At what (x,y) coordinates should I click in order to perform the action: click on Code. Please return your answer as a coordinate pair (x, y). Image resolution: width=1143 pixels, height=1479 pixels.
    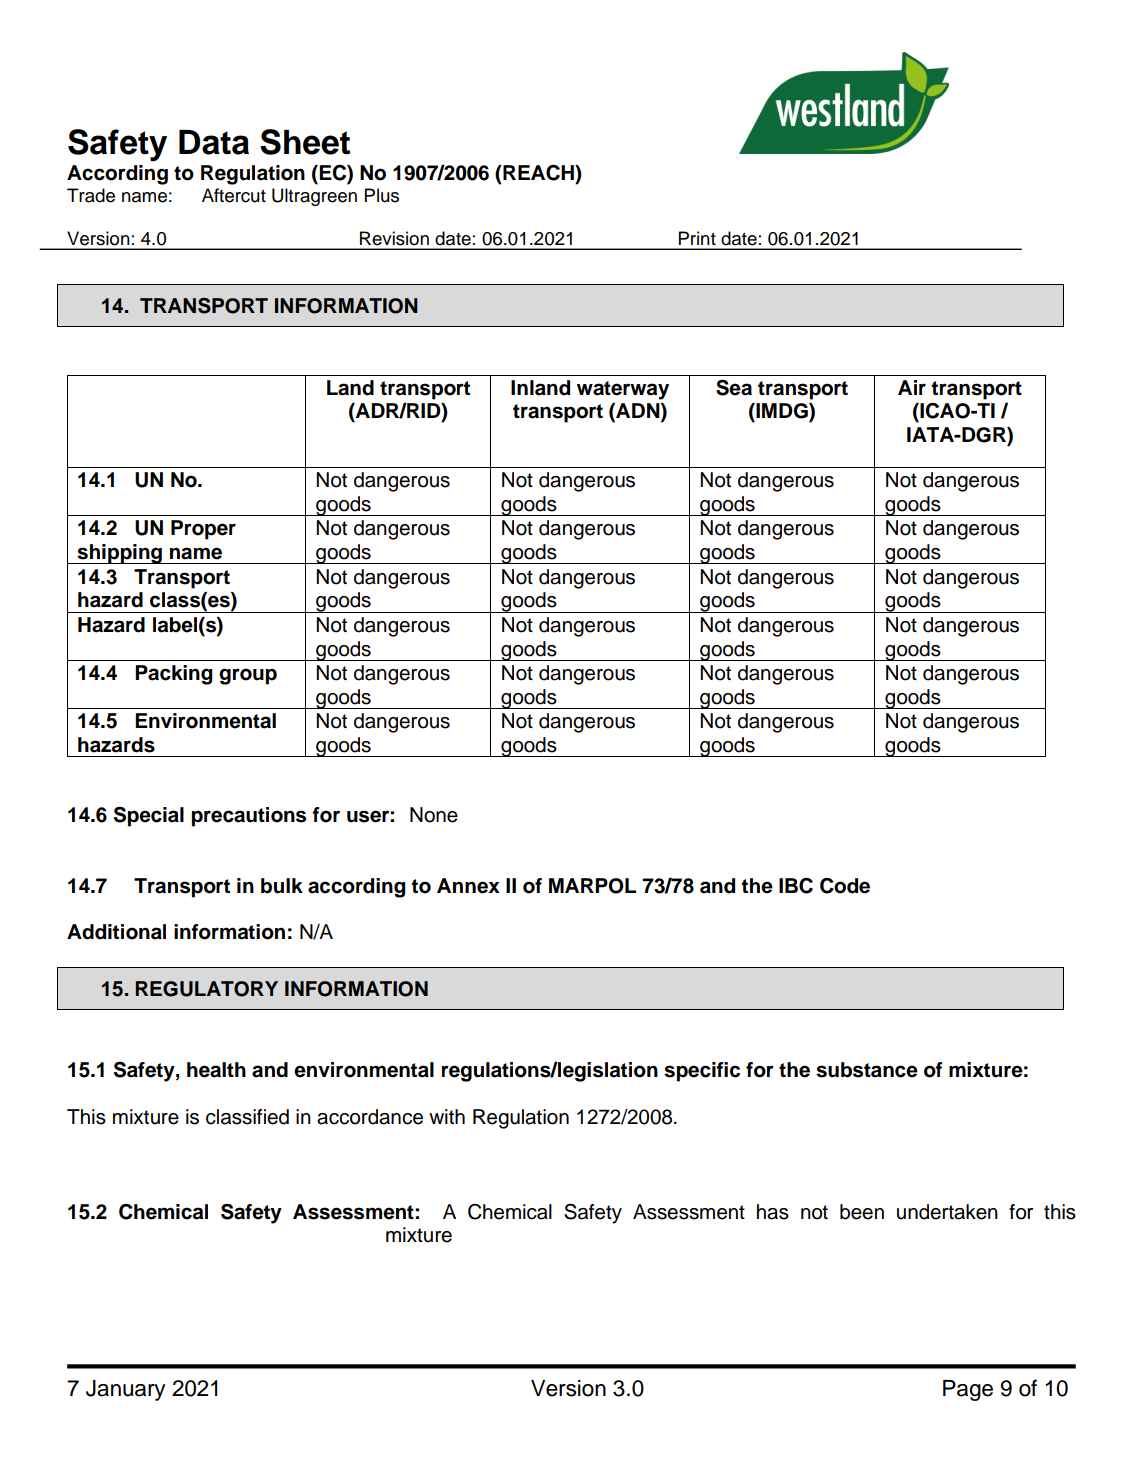
    Looking at the image, I should click on (845, 886).
